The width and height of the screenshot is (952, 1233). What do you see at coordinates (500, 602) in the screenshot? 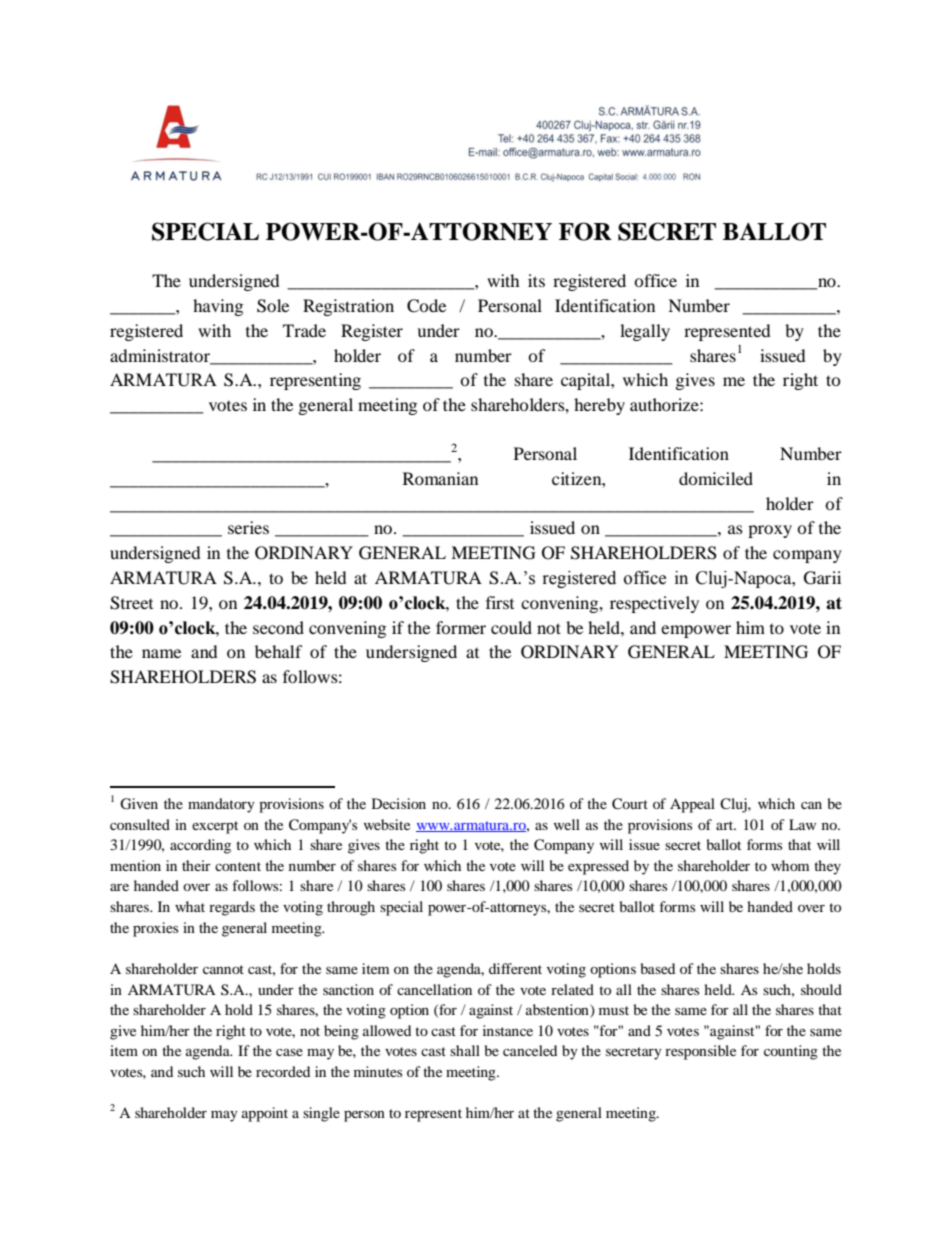
I see `first` at bounding box center [500, 602].
